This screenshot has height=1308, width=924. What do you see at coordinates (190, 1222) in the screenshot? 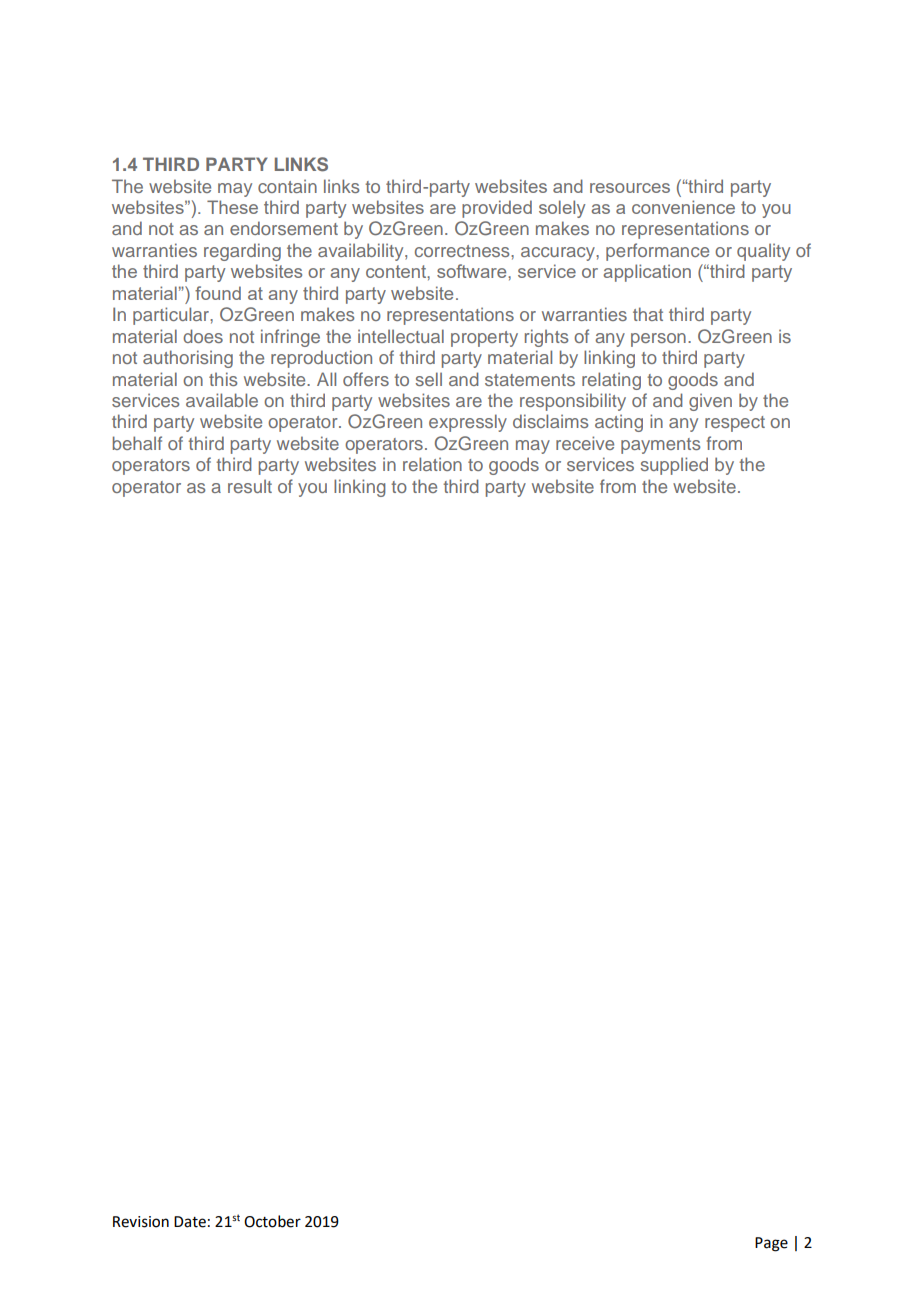
I see `Date` at bounding box center [190, 1222].
